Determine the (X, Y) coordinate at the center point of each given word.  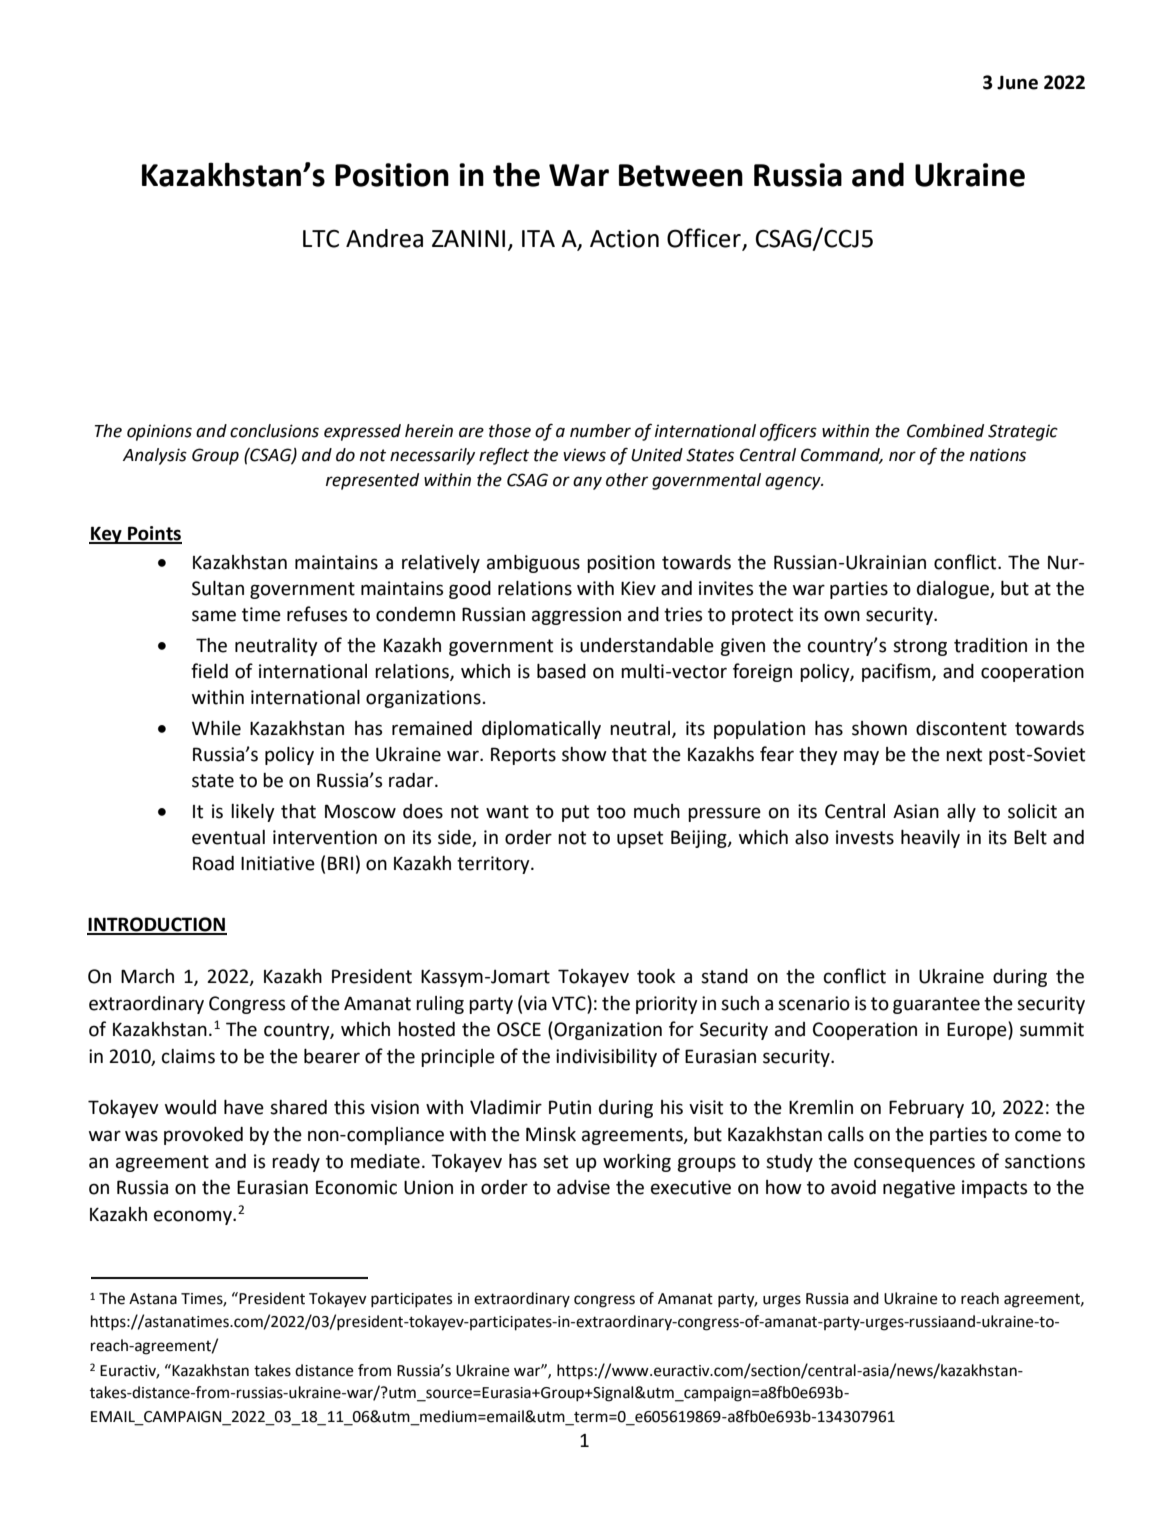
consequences (914, 1164)
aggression (576, 616)
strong (920, 647)
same (214, 616)
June (1017, 82)
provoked (203, 1136)
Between (681, 175)
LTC (321, 238)
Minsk (551, 1134)
